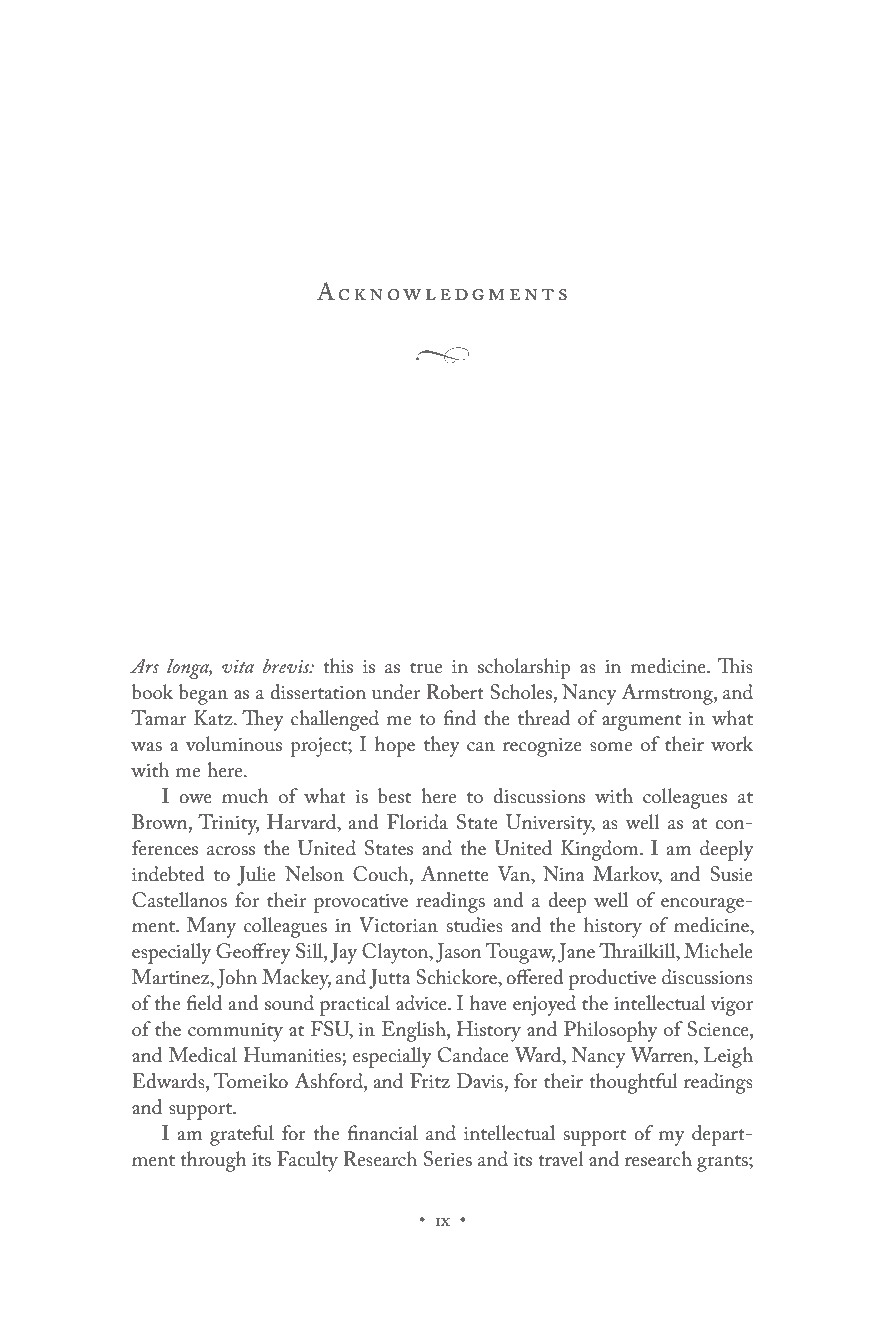  Describe the element at coordinates (394, 796) in the screenshot. I see `best` at that location.
